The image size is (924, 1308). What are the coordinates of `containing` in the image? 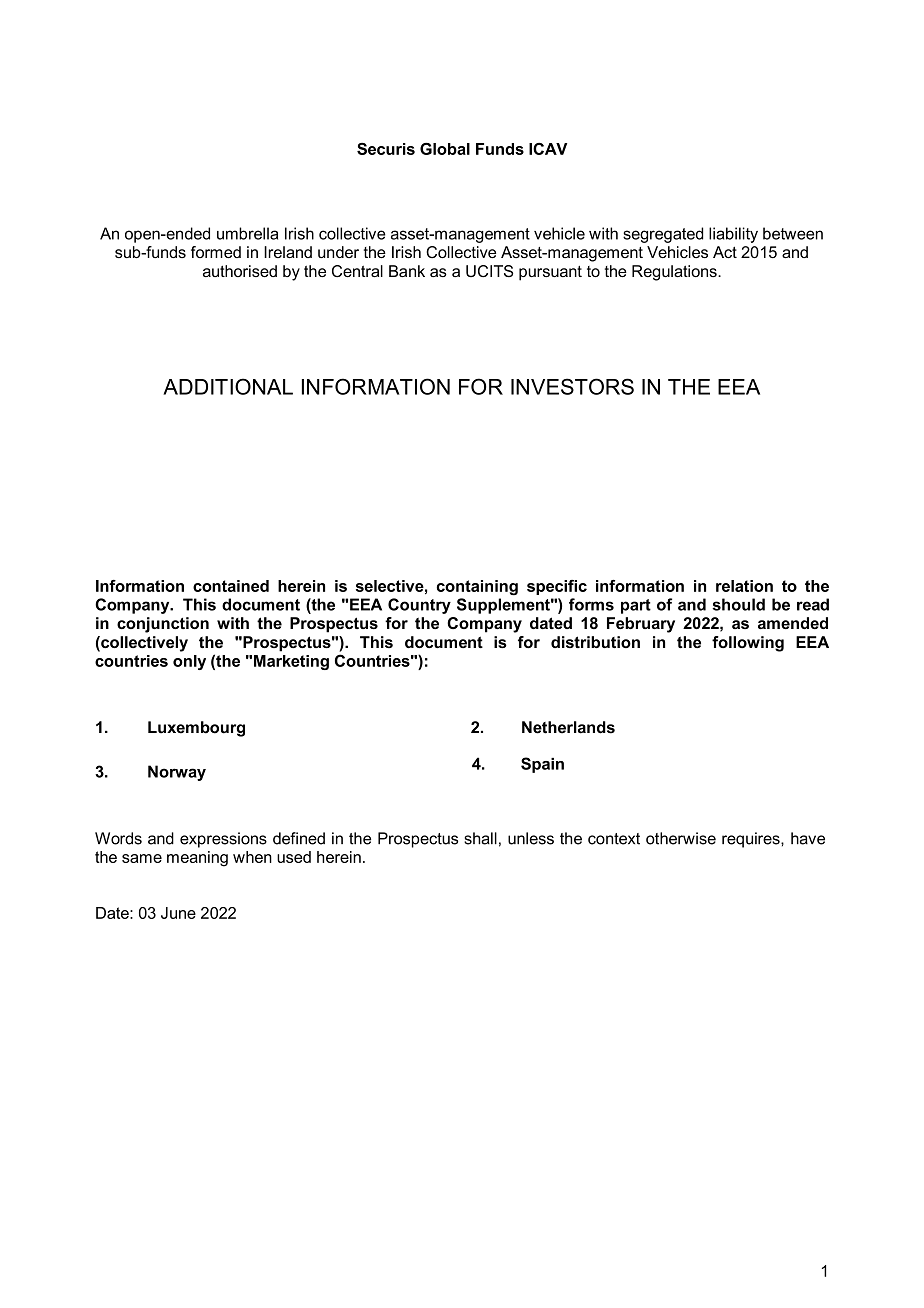 It's located at (477, 588).
